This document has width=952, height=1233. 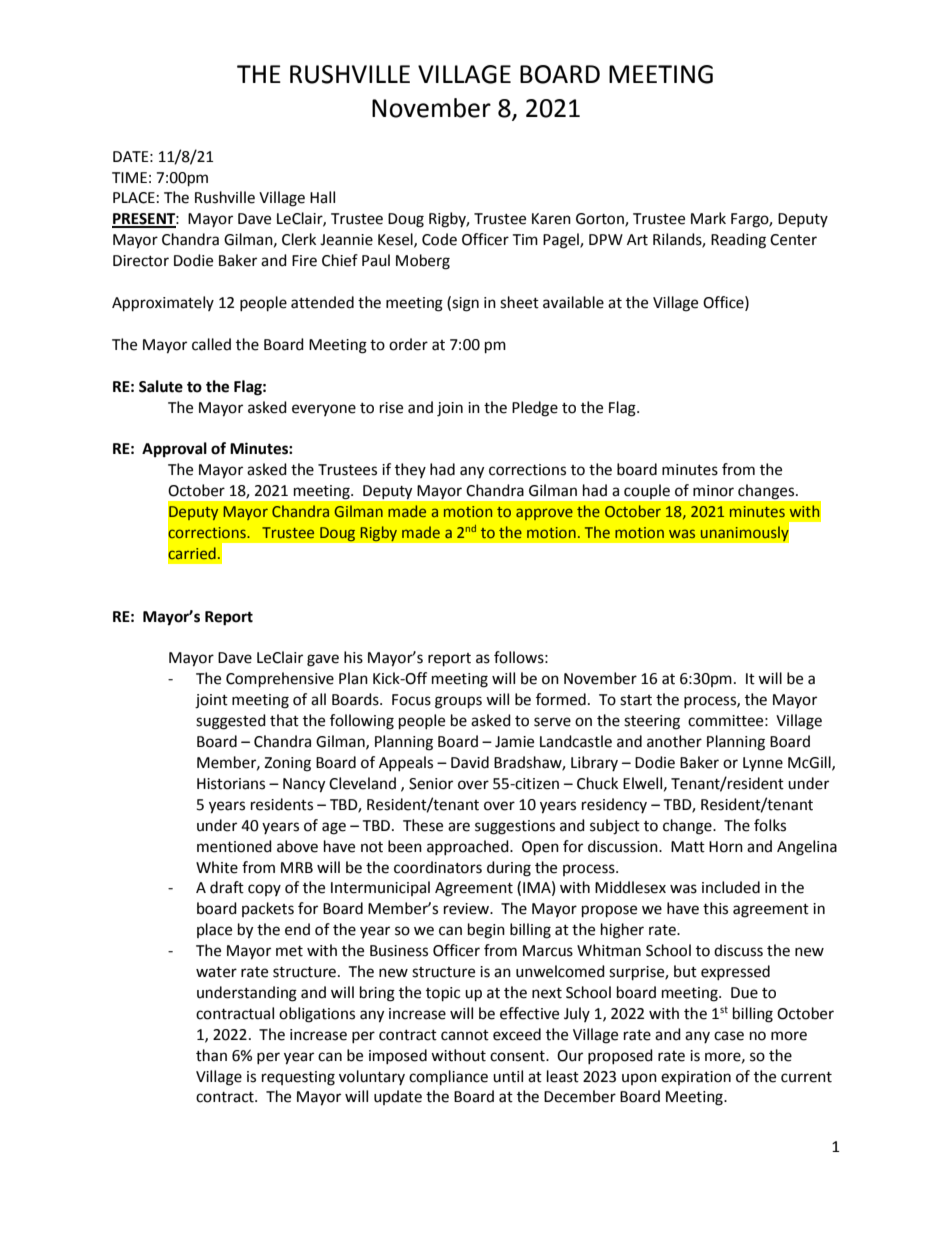 I want to click on groups, so click(x=458, y=702).
